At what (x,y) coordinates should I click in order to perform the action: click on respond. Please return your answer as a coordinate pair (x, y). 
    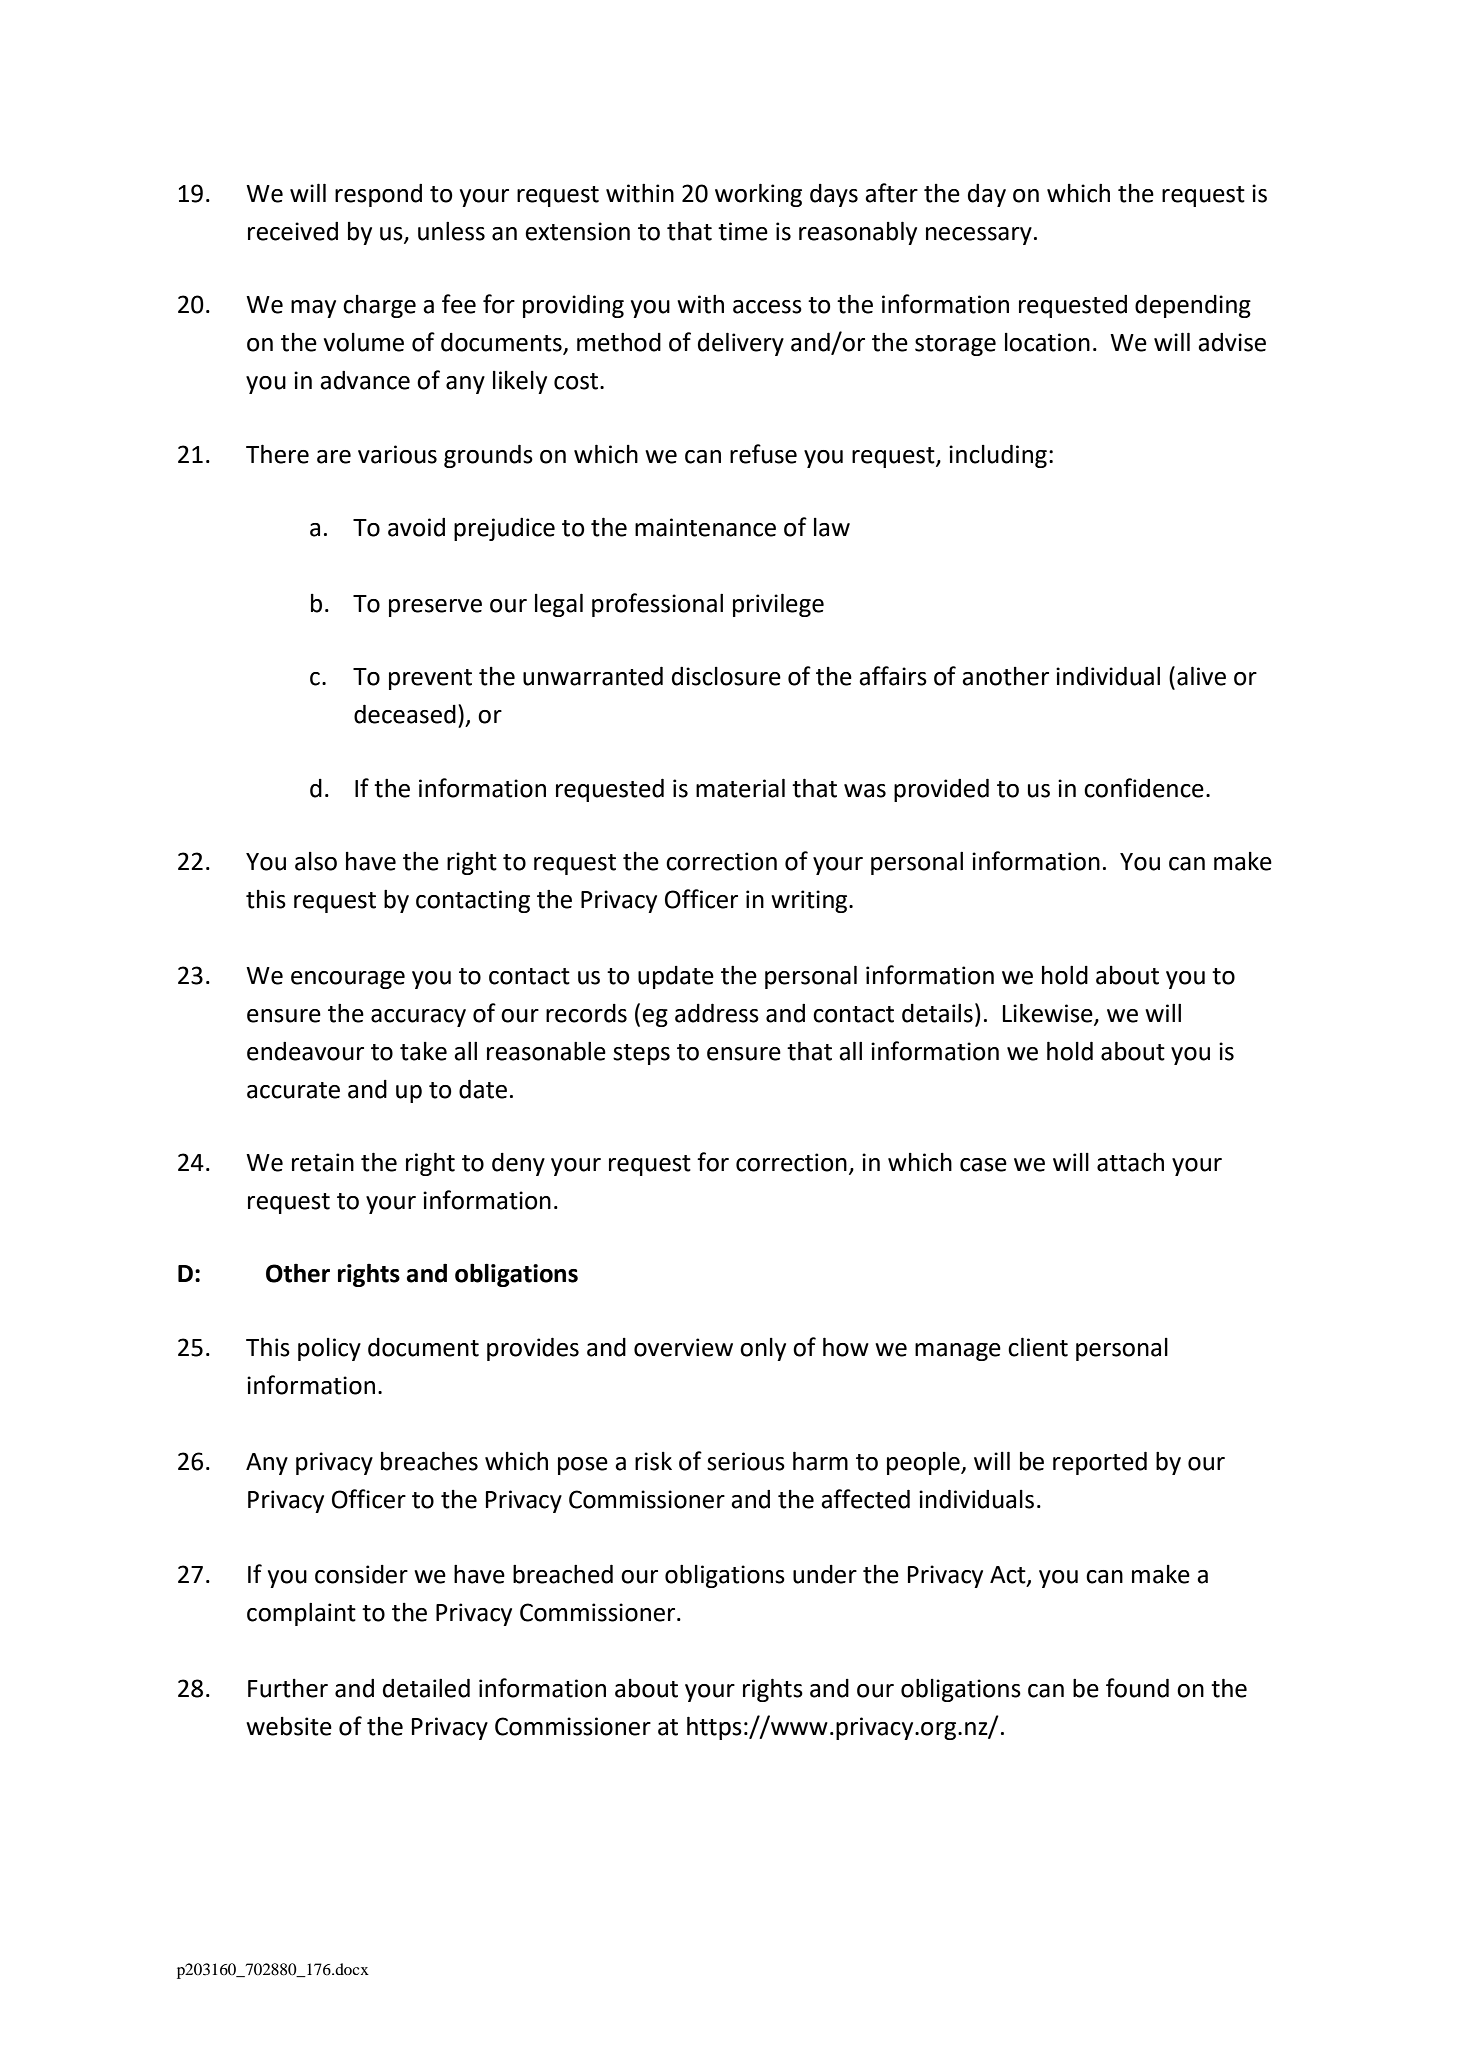
    Looking at the image, I should click on (378, 195).
